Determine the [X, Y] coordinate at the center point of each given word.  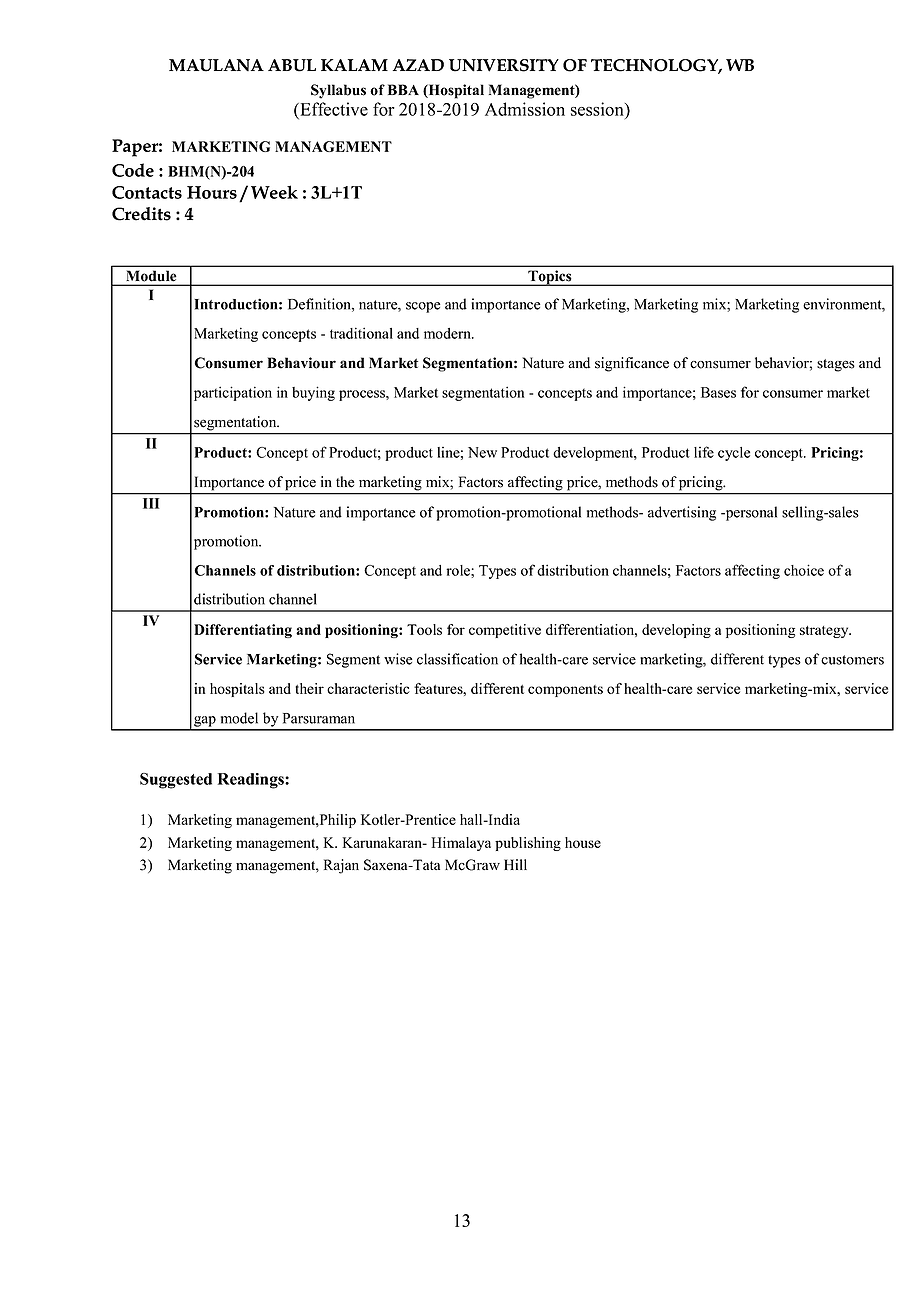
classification [457, 659]
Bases [718, 392]
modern [448, 333]
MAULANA [216, 65]
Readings [252, 781]
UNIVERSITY [504, 65]
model [239, 718]
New [482, 452]
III [151, 503]
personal [750, 513]
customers [852, 660]
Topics [550, 278]
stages [836, 365]
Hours [212, 192]
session [598, 109]
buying [313, 393]
